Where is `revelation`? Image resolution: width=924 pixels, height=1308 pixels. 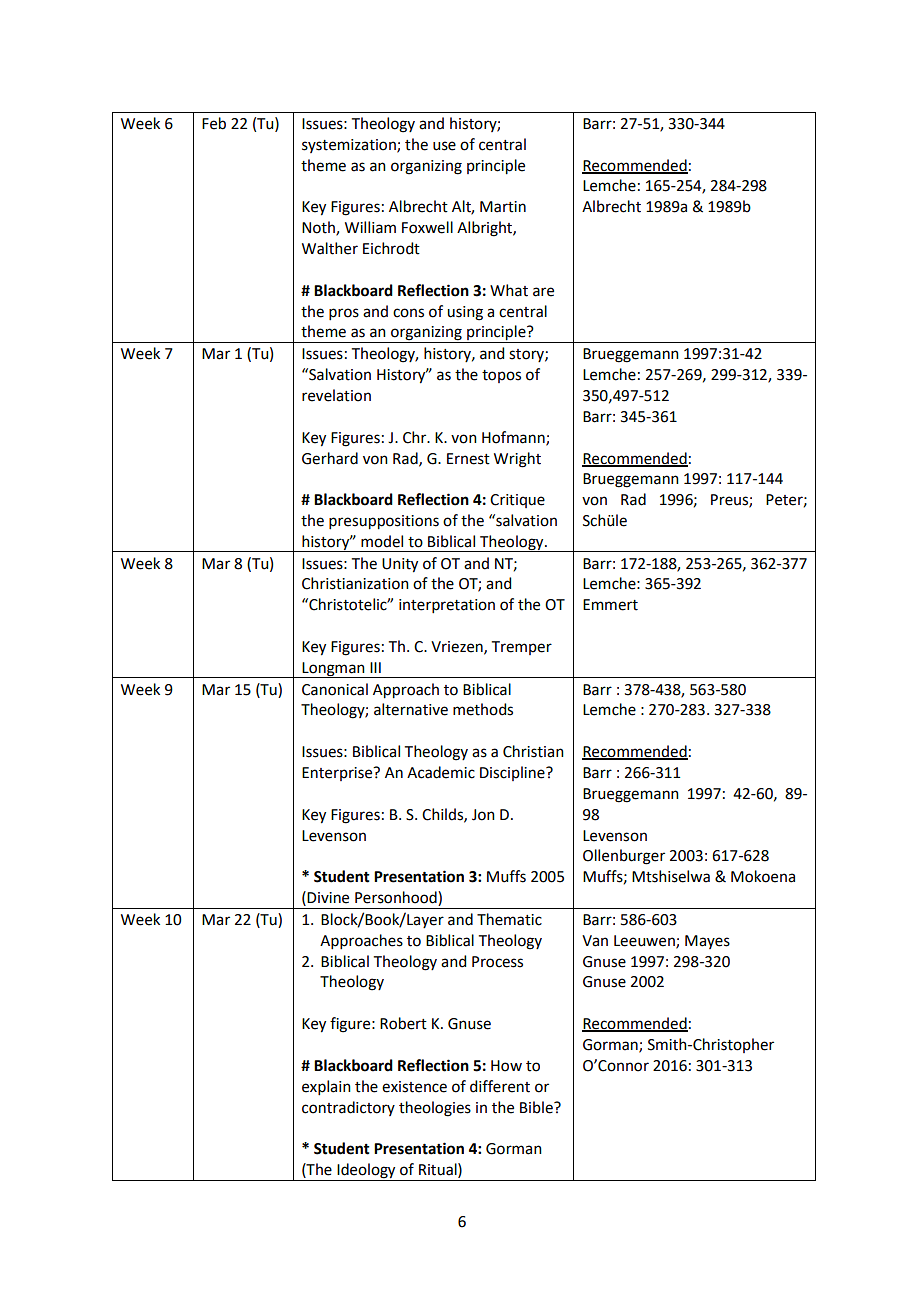 revelation is located at coordinates (336, 395).
